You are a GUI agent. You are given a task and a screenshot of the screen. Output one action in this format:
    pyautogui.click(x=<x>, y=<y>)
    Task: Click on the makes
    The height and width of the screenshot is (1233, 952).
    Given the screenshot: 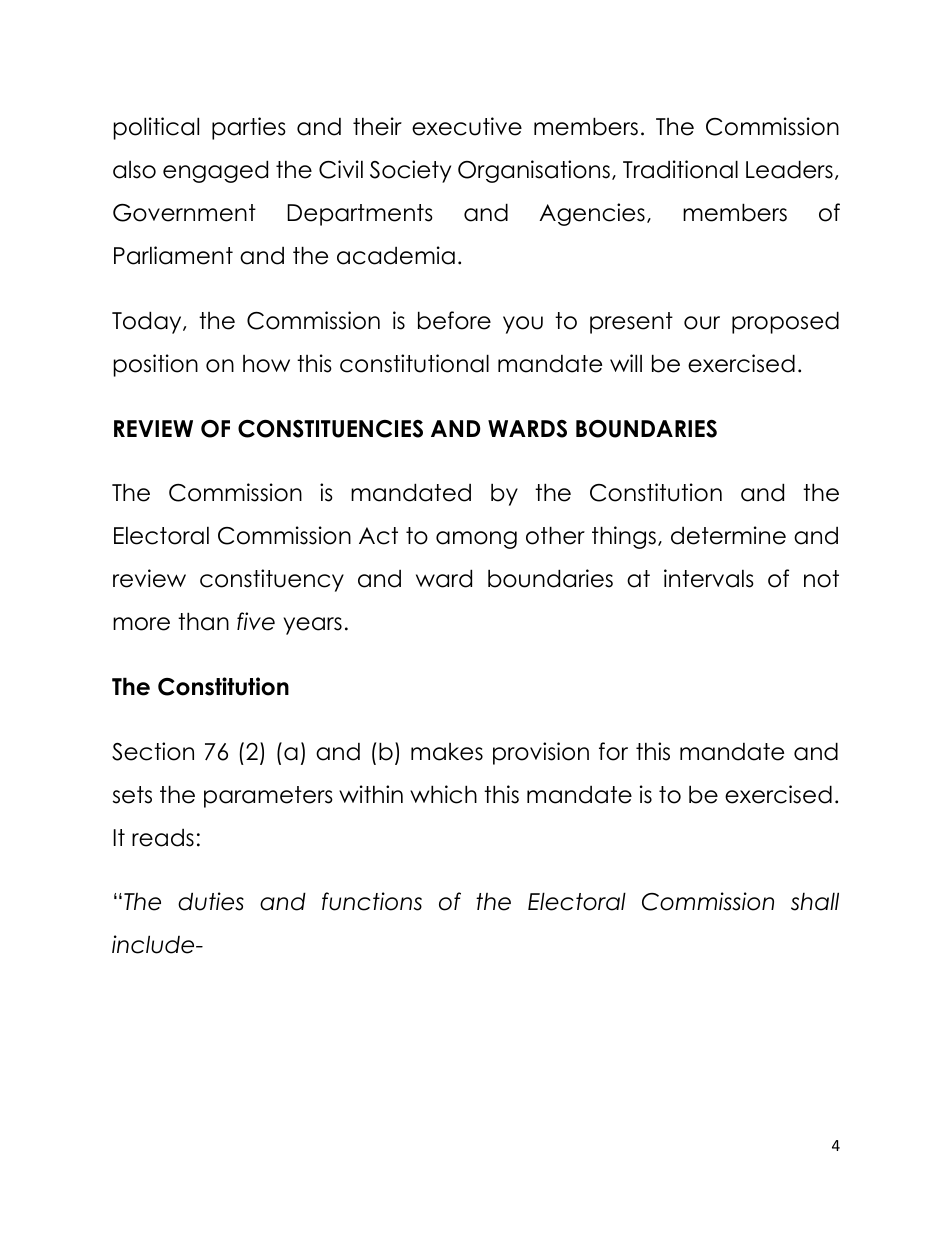 What is the action you would take?
    pyautogui.click(x=447, y=752)
